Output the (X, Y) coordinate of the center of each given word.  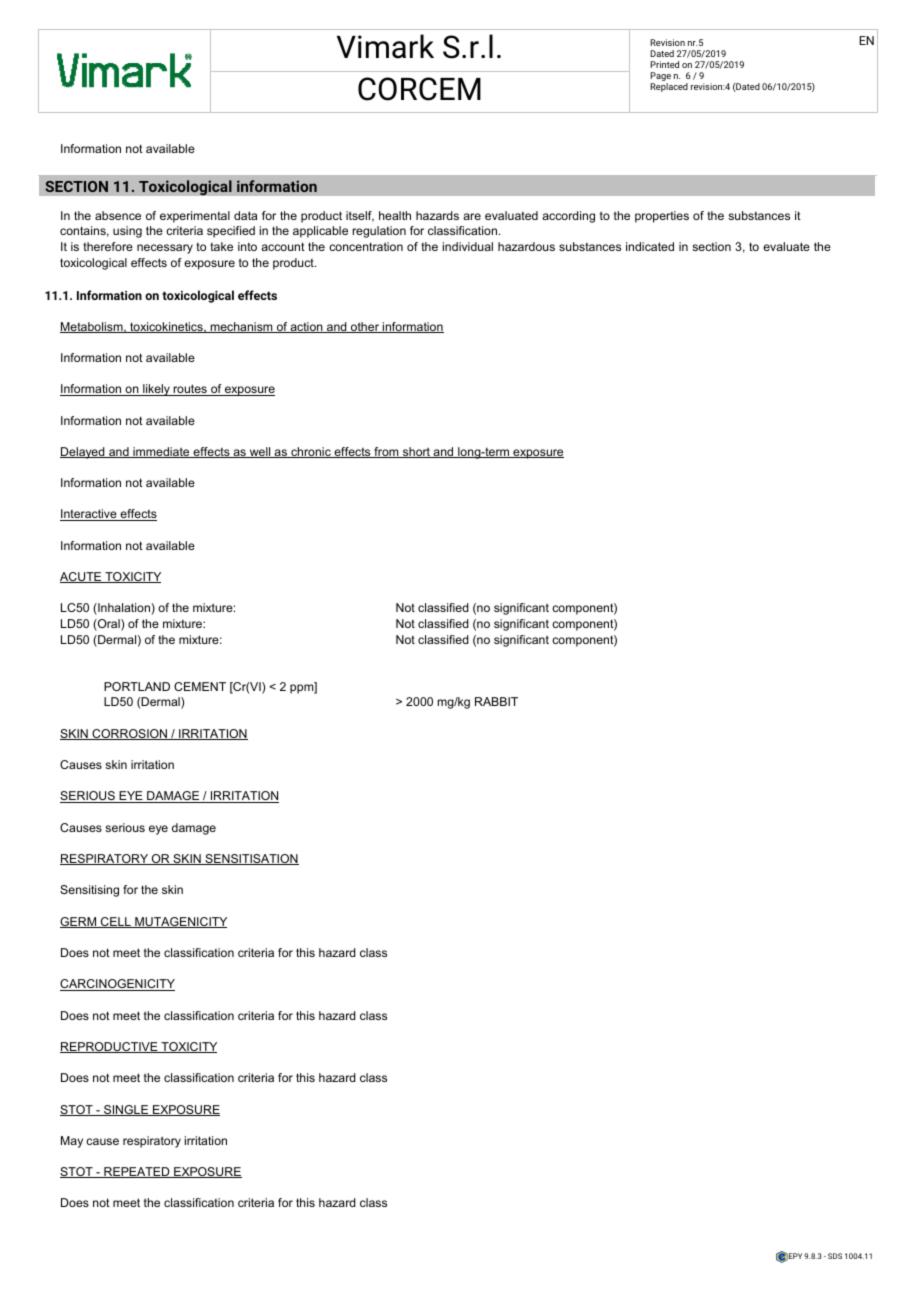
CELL (116, 922)
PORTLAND (137, 686)
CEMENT (200, 686)
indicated (650, 246)
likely (156, 390)
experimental (195, 217)
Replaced (669, 87)
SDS (835, 1256)
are (472, 216)
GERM (79, 922)
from (386, 452)
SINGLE (126, 1110)
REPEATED (137, 1172)
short (416, 452)
